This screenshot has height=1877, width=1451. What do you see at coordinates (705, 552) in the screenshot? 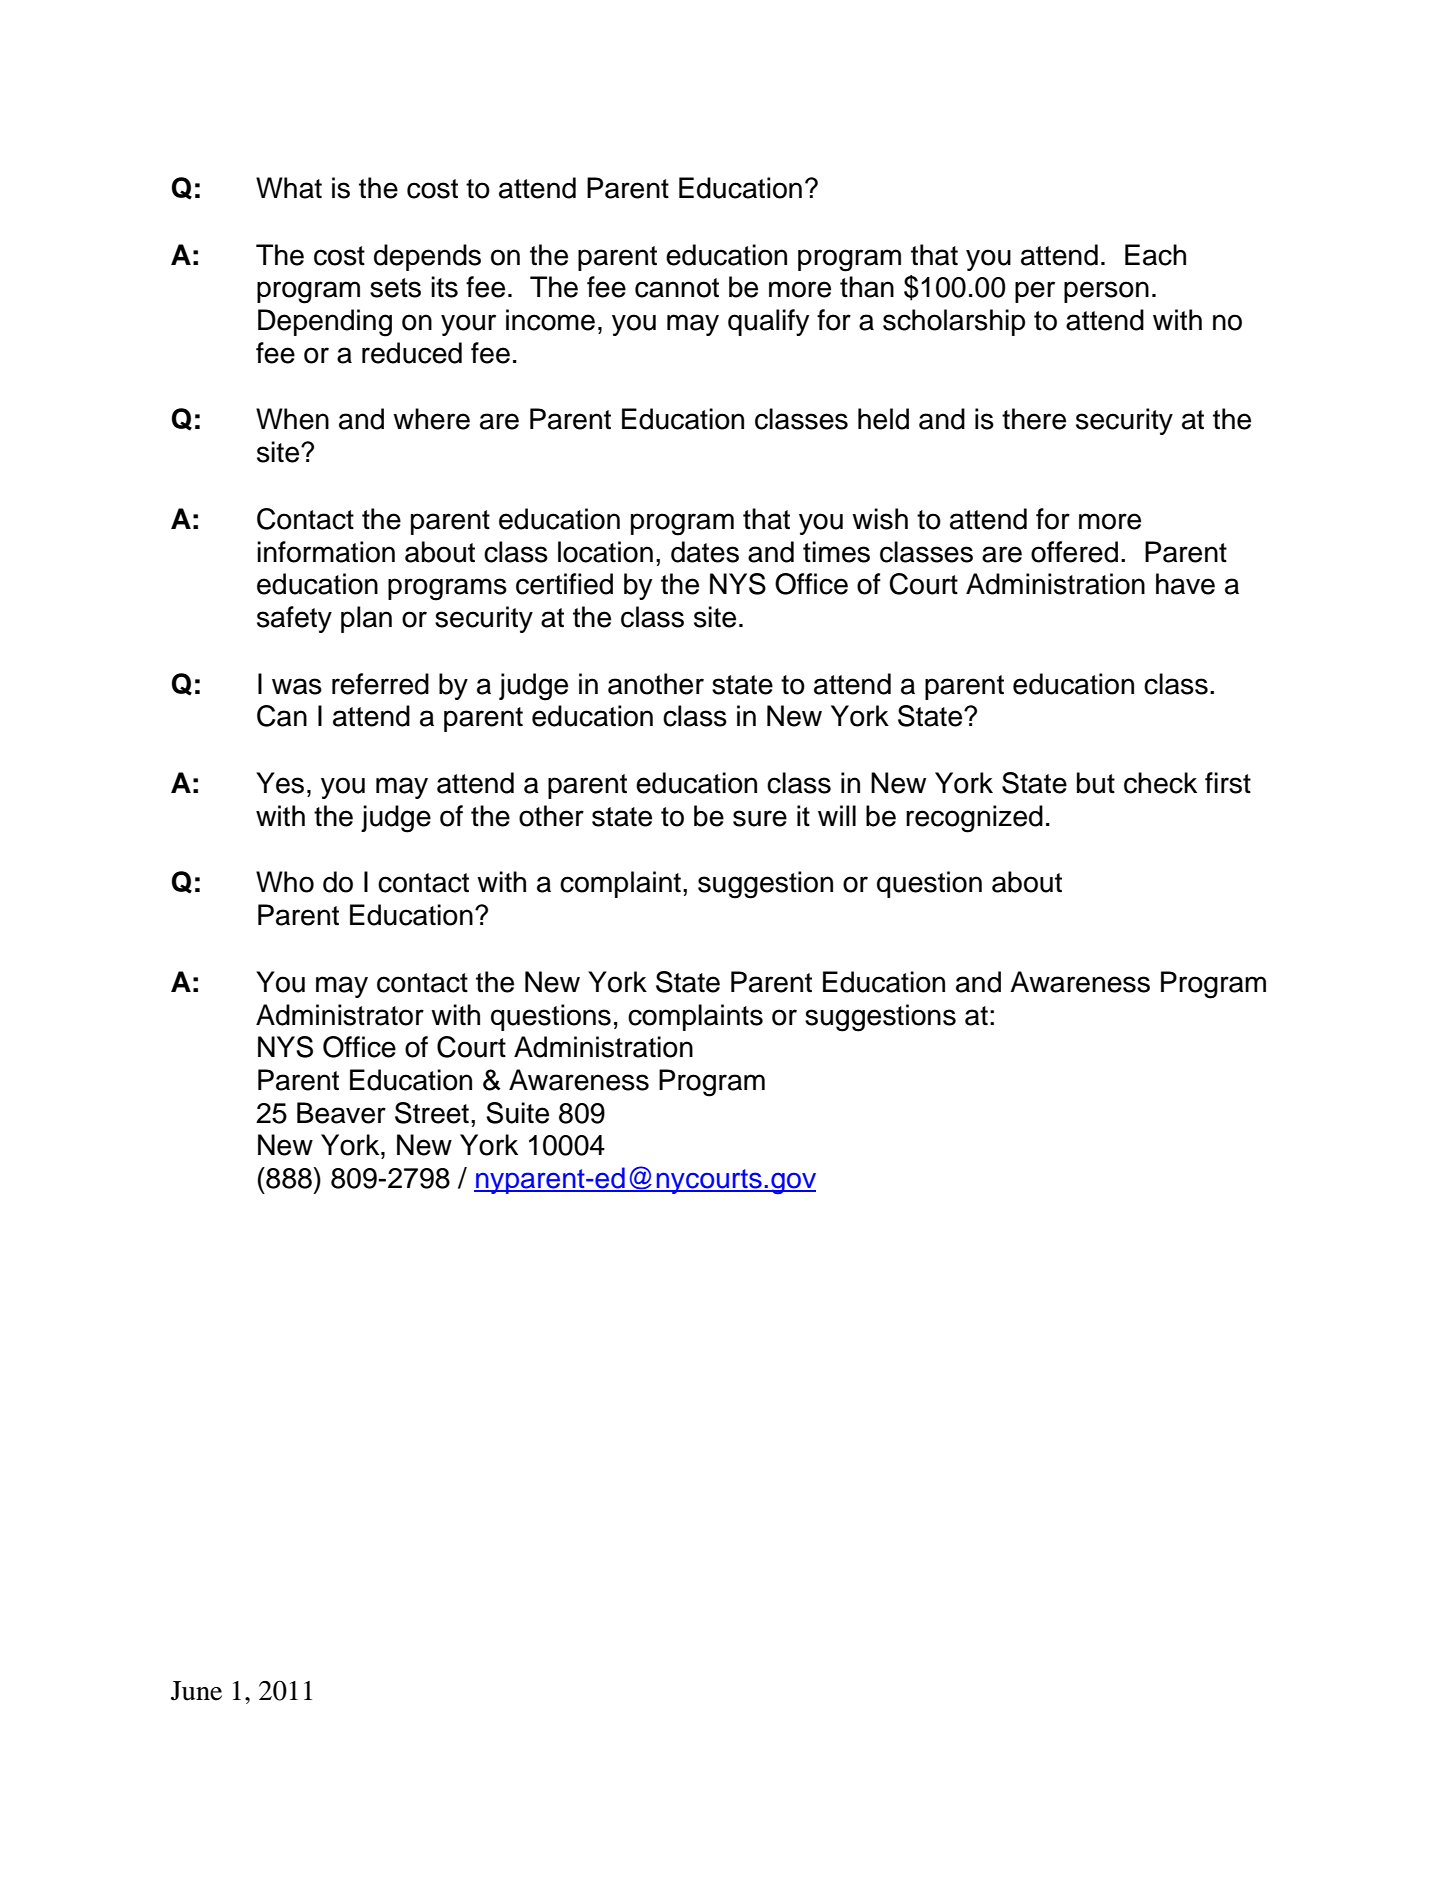
I see `dates` at bounding box center [705, 552].
